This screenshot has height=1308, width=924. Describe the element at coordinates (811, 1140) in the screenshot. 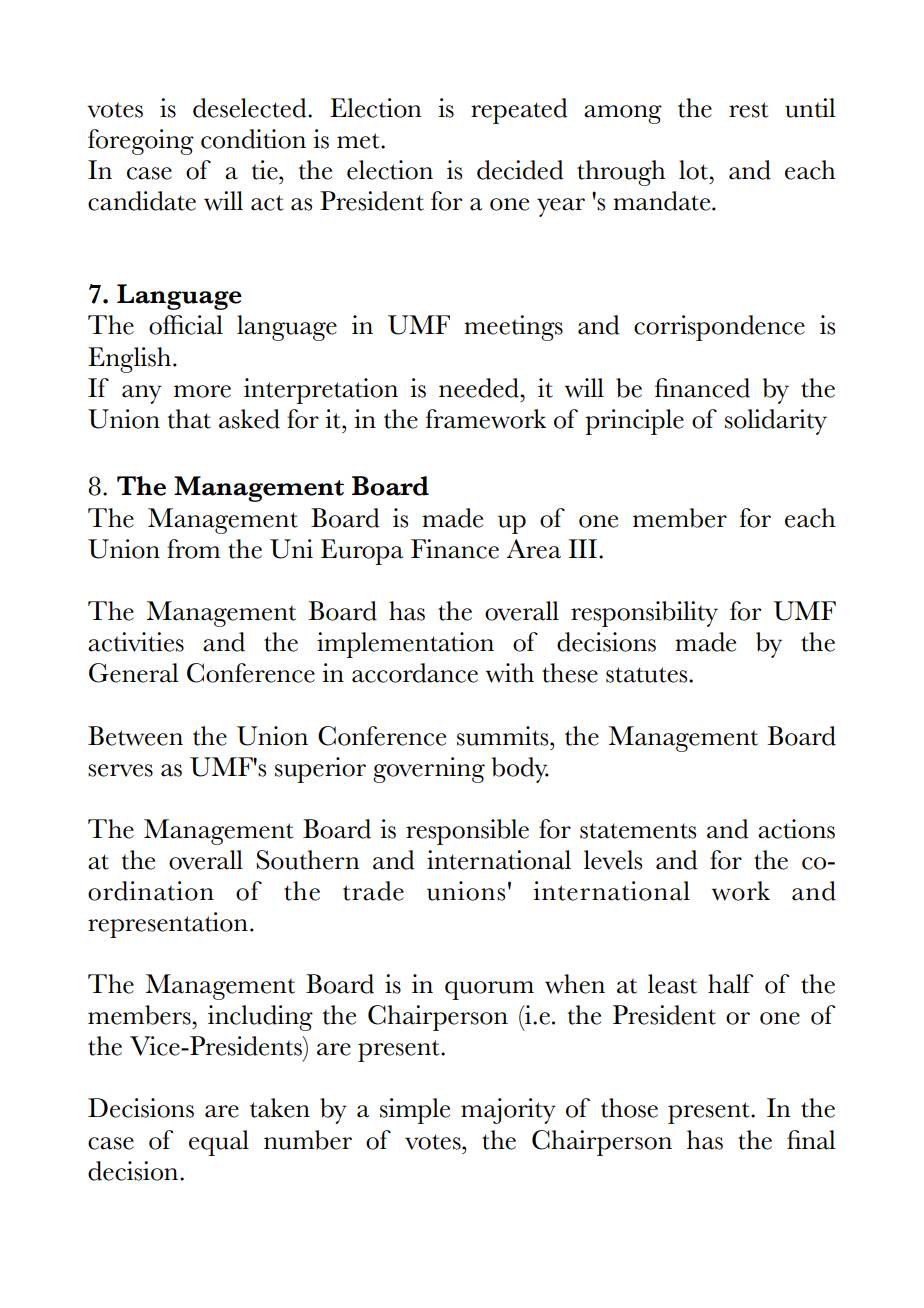

I see `final` at that location.
